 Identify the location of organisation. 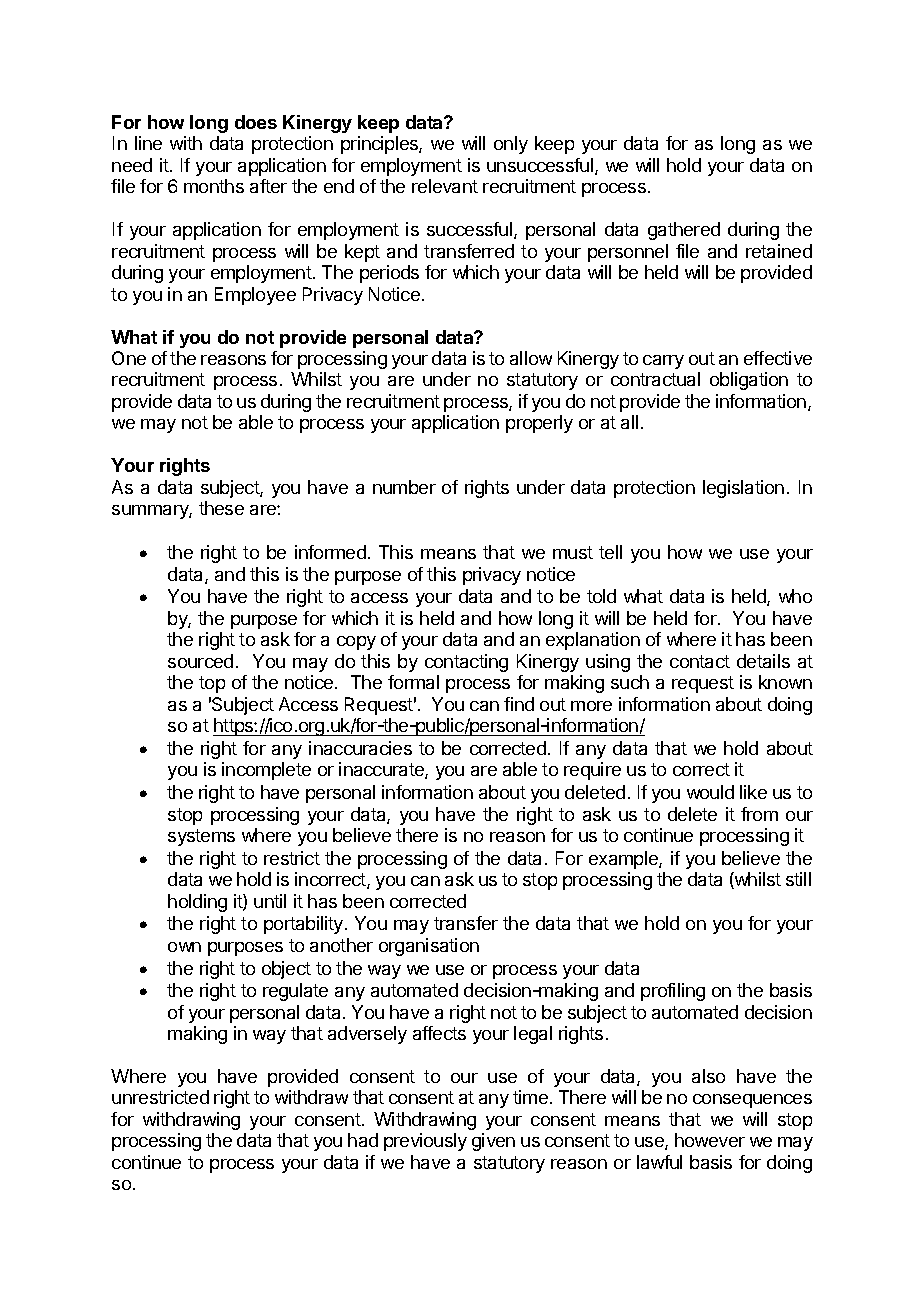
(429, 947).
